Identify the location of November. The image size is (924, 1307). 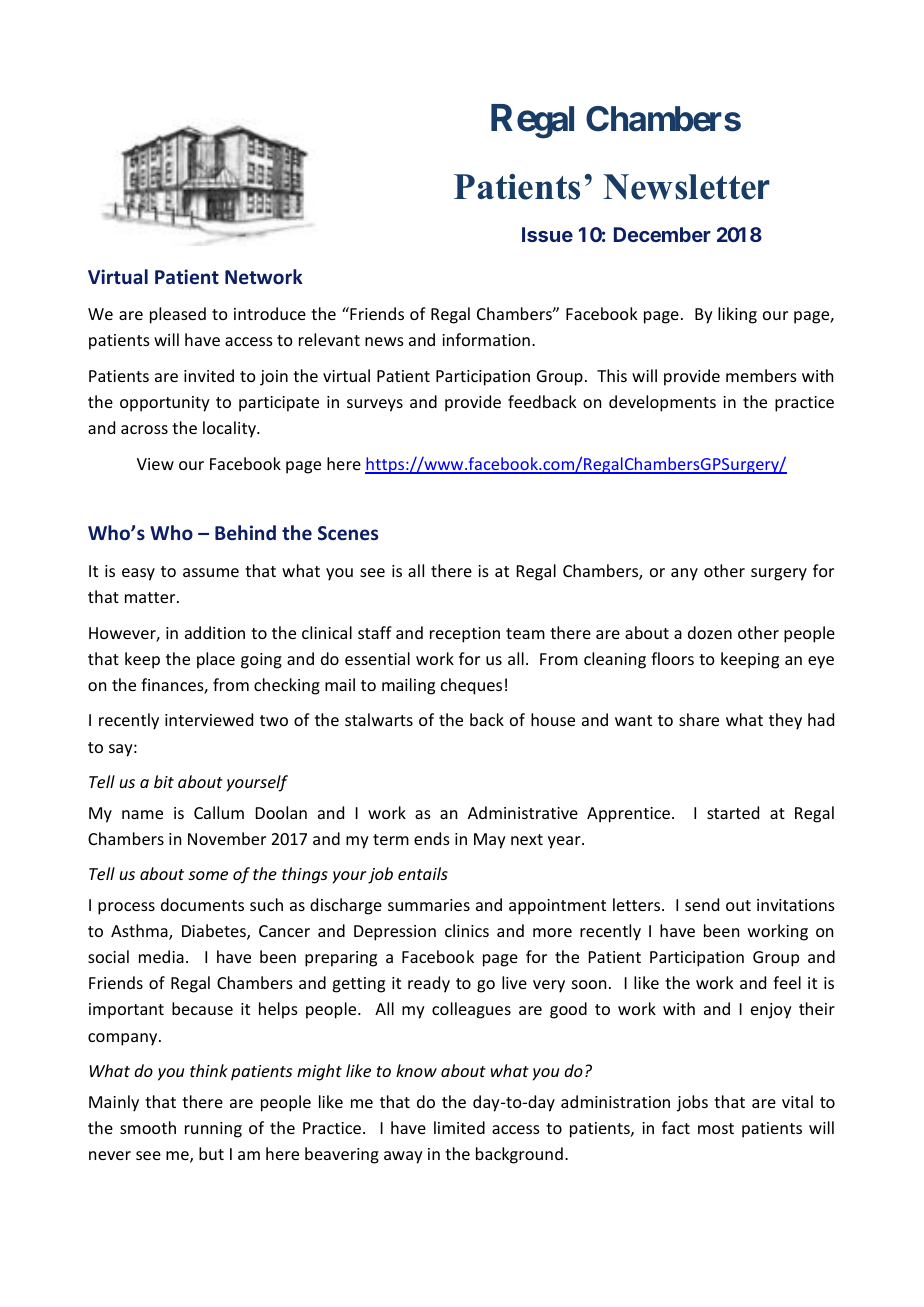
(227, 838).
